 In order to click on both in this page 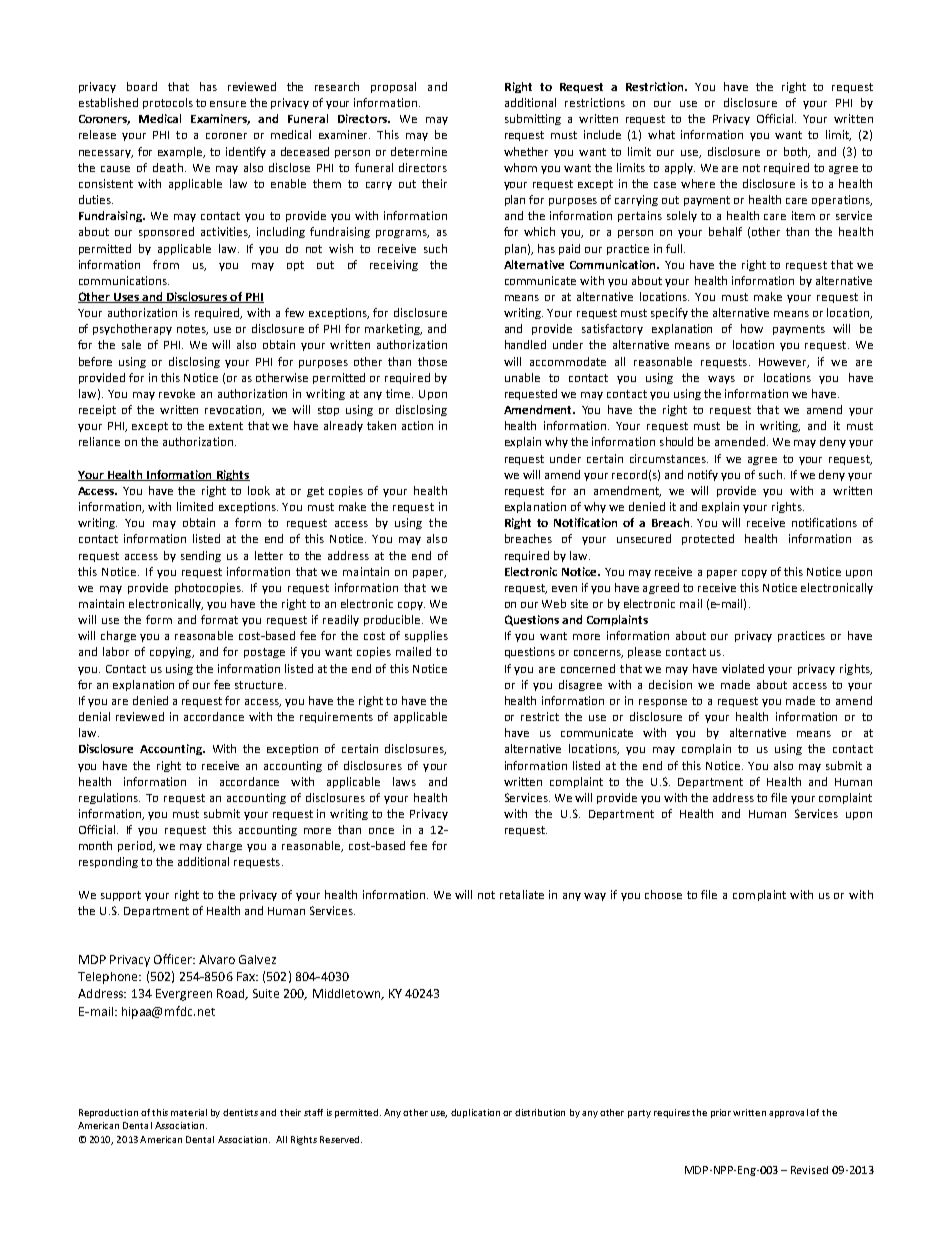, I will do `click(797, 152)`.
